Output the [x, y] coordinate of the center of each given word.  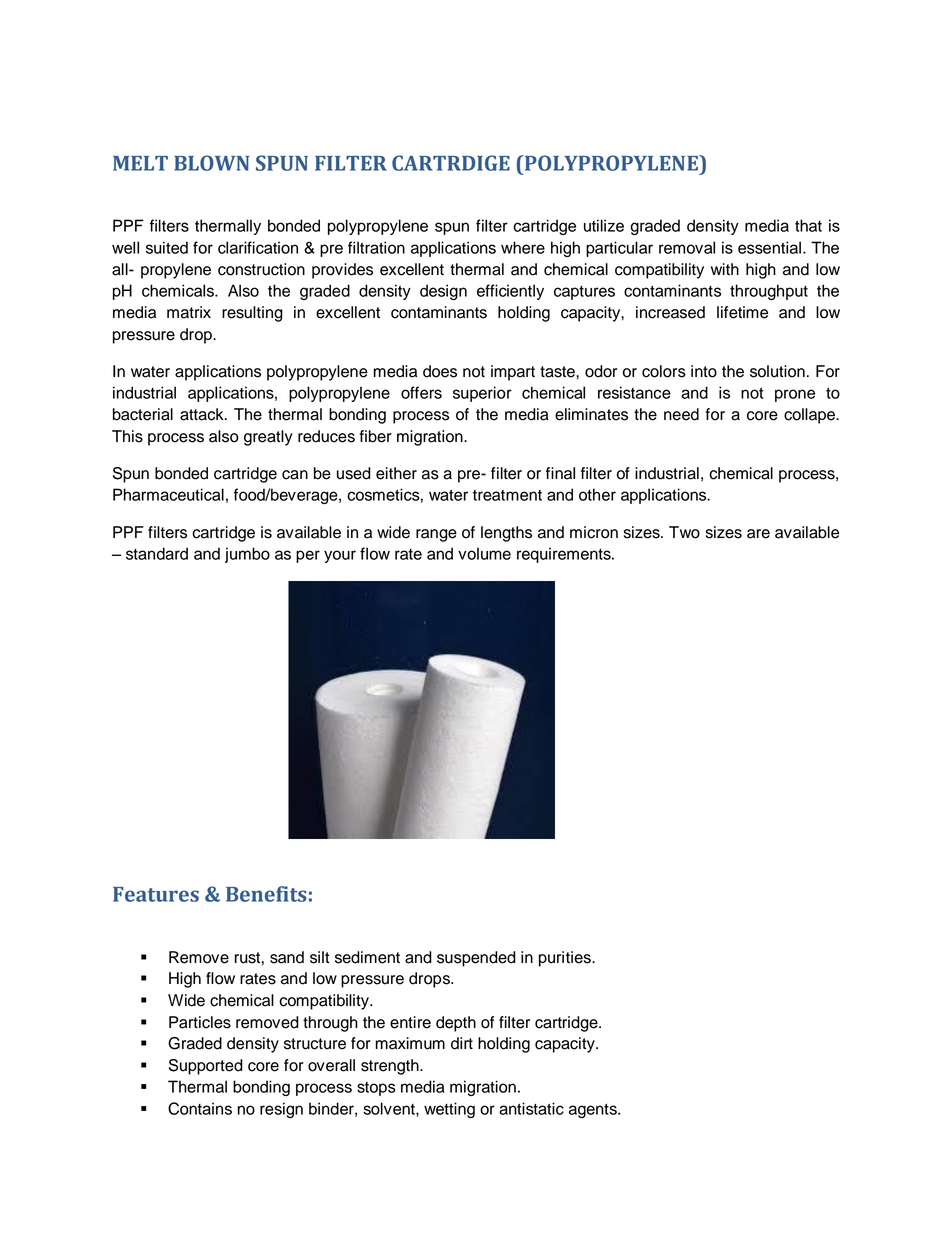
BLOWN [211, 163]
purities [566, 959]
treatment [507, 495]
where [523, 247]
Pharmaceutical [168, 494]
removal [687, 247]
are [758, 534]
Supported [206, 1067]
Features [156, 894]
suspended [476, 959]
